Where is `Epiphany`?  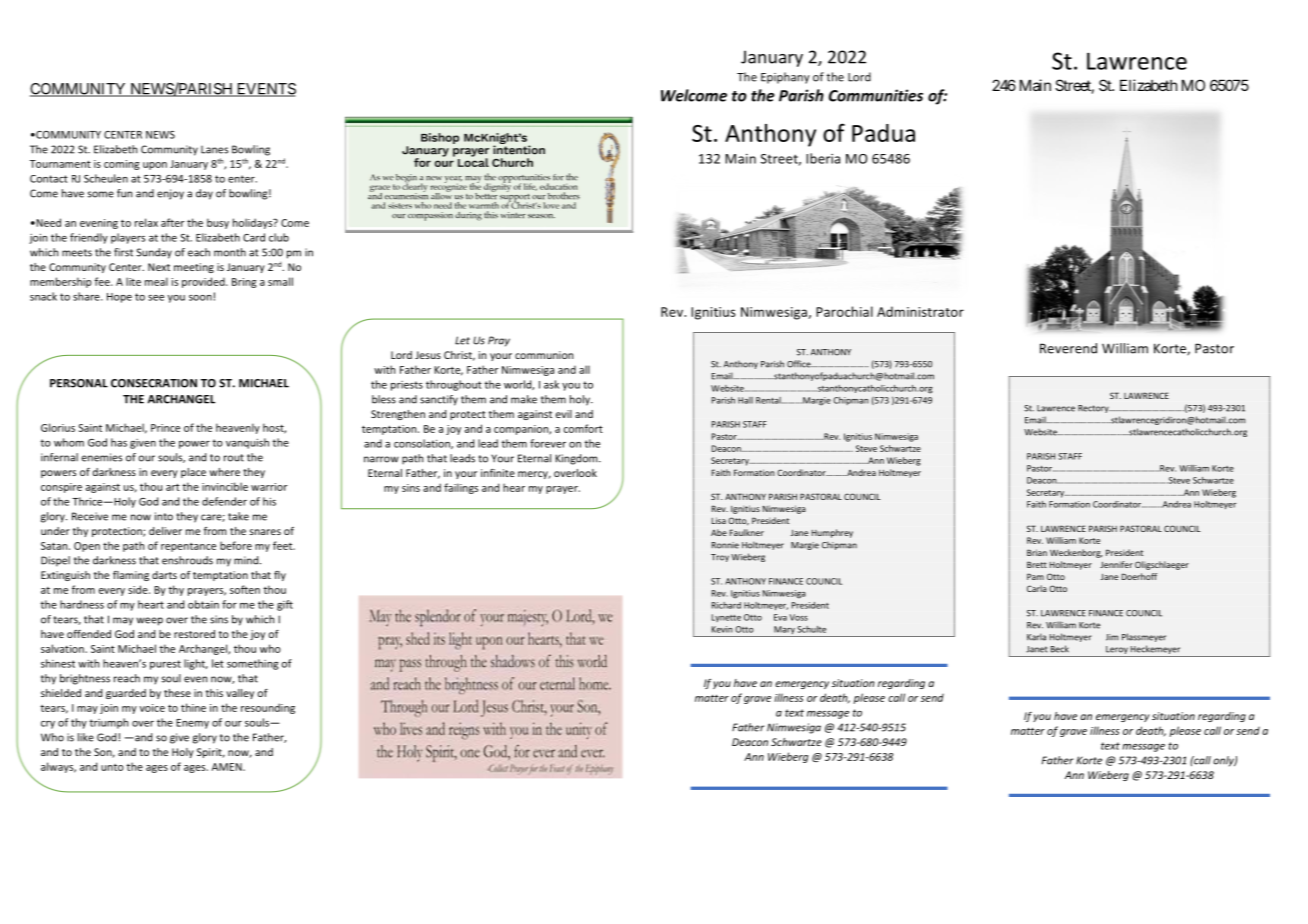
Epiphany is located at coordinates (785, 78).
